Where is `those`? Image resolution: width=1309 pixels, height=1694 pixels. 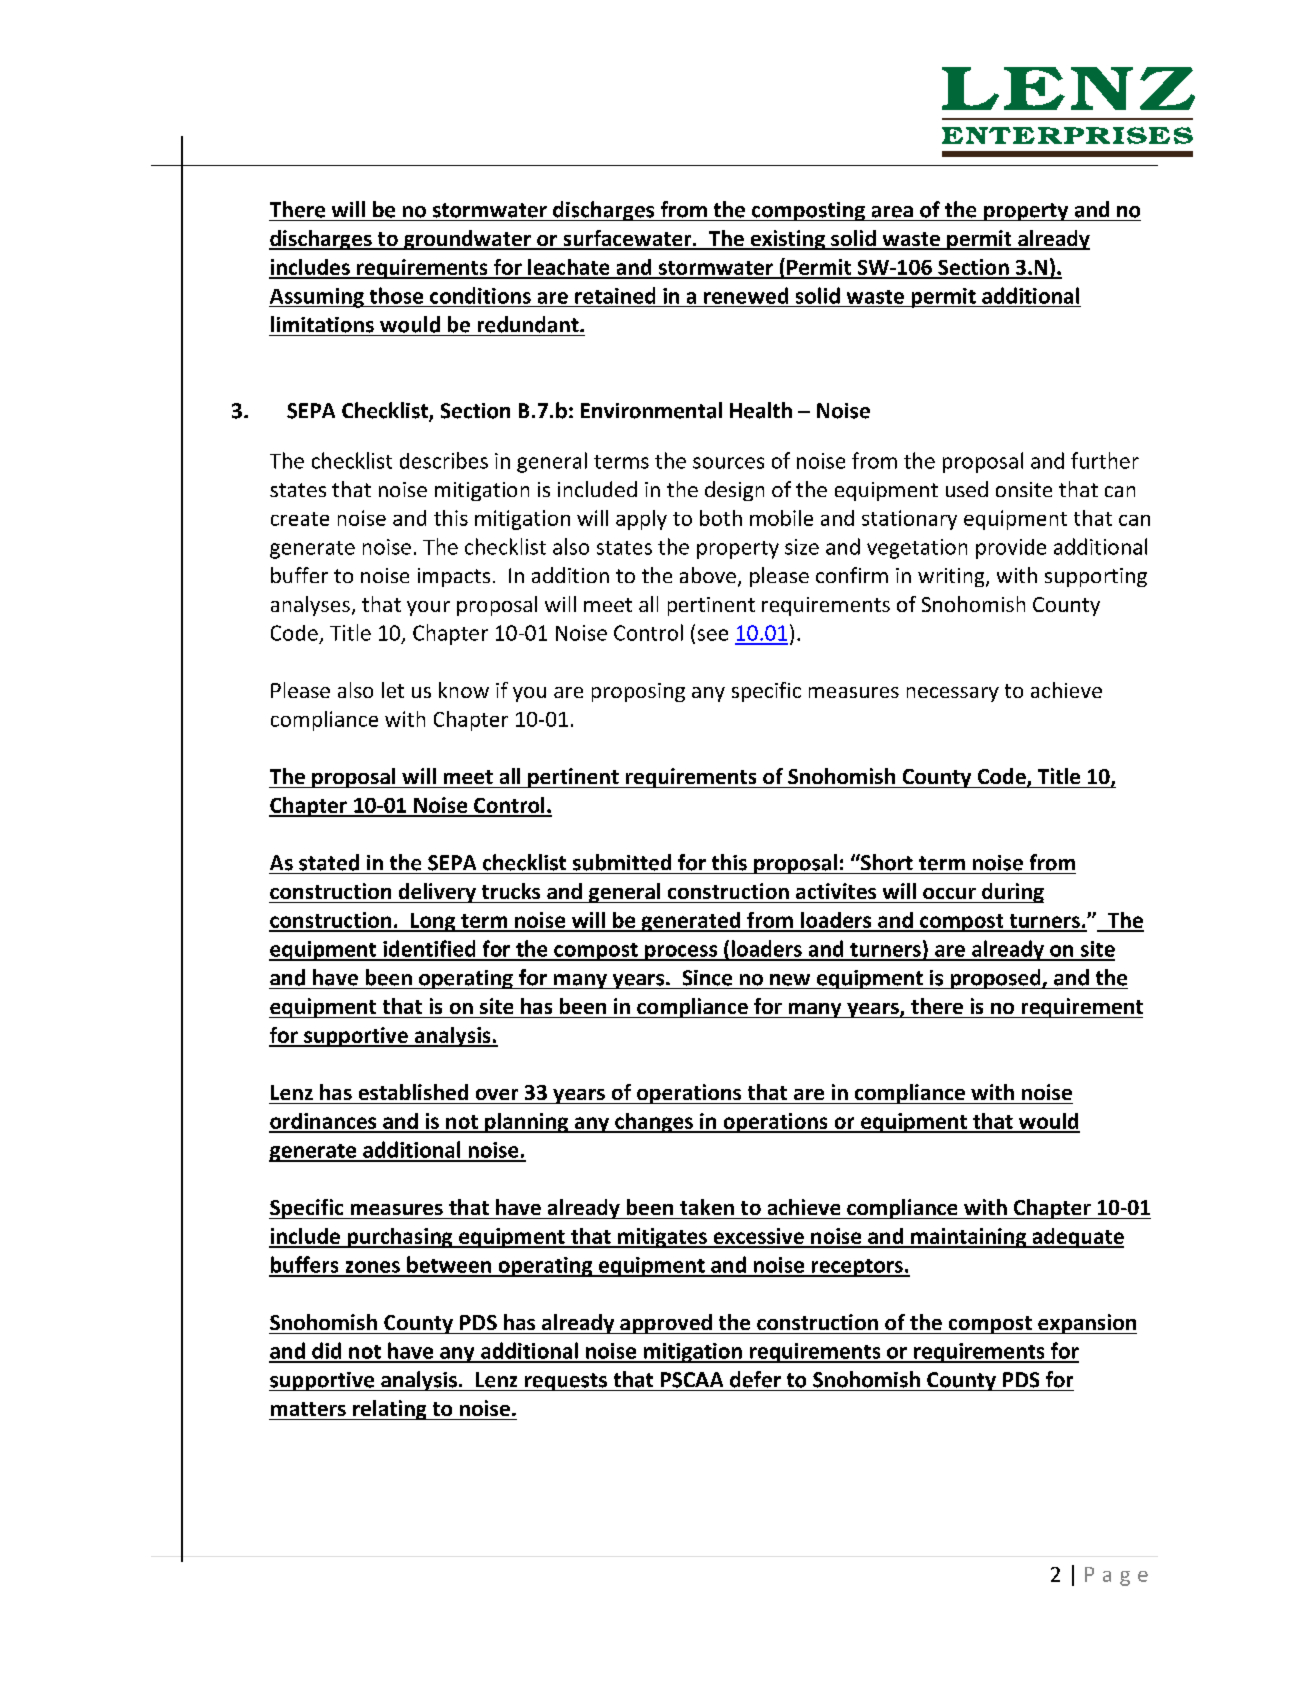 those is located at coordinates (396, 295).
